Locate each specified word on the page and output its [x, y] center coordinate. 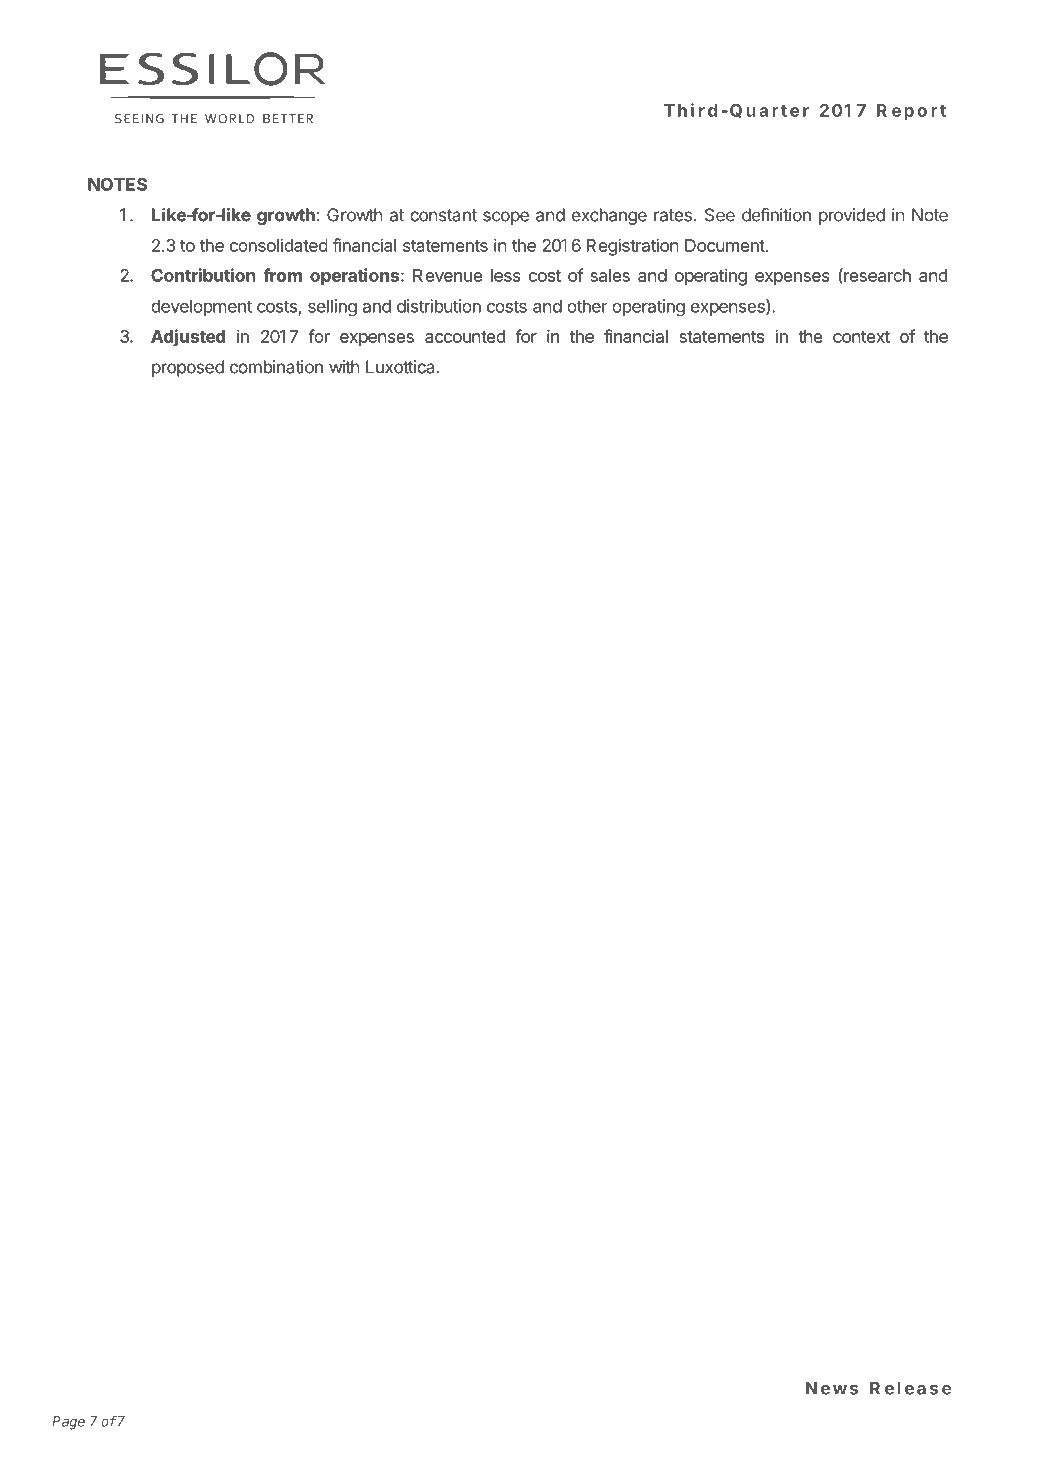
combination [276, 367]
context [861, 337]
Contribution [203, 275]
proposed [188, 368]
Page [68, 1423]
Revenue [447, 275]
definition [776, 215]
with [344, 367]
